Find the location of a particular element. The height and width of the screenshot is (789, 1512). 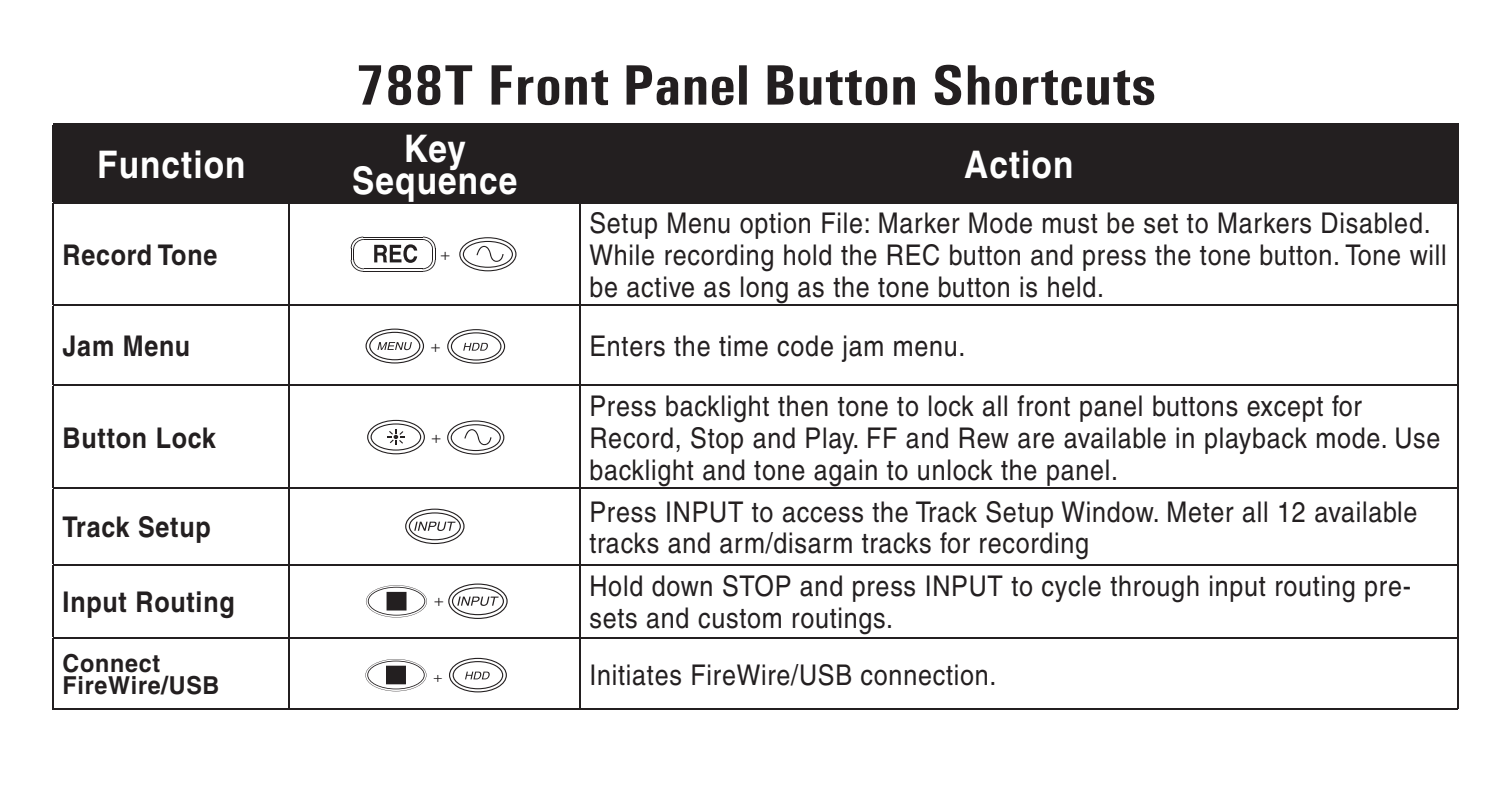

Key is located at coordinates (436, 152).
